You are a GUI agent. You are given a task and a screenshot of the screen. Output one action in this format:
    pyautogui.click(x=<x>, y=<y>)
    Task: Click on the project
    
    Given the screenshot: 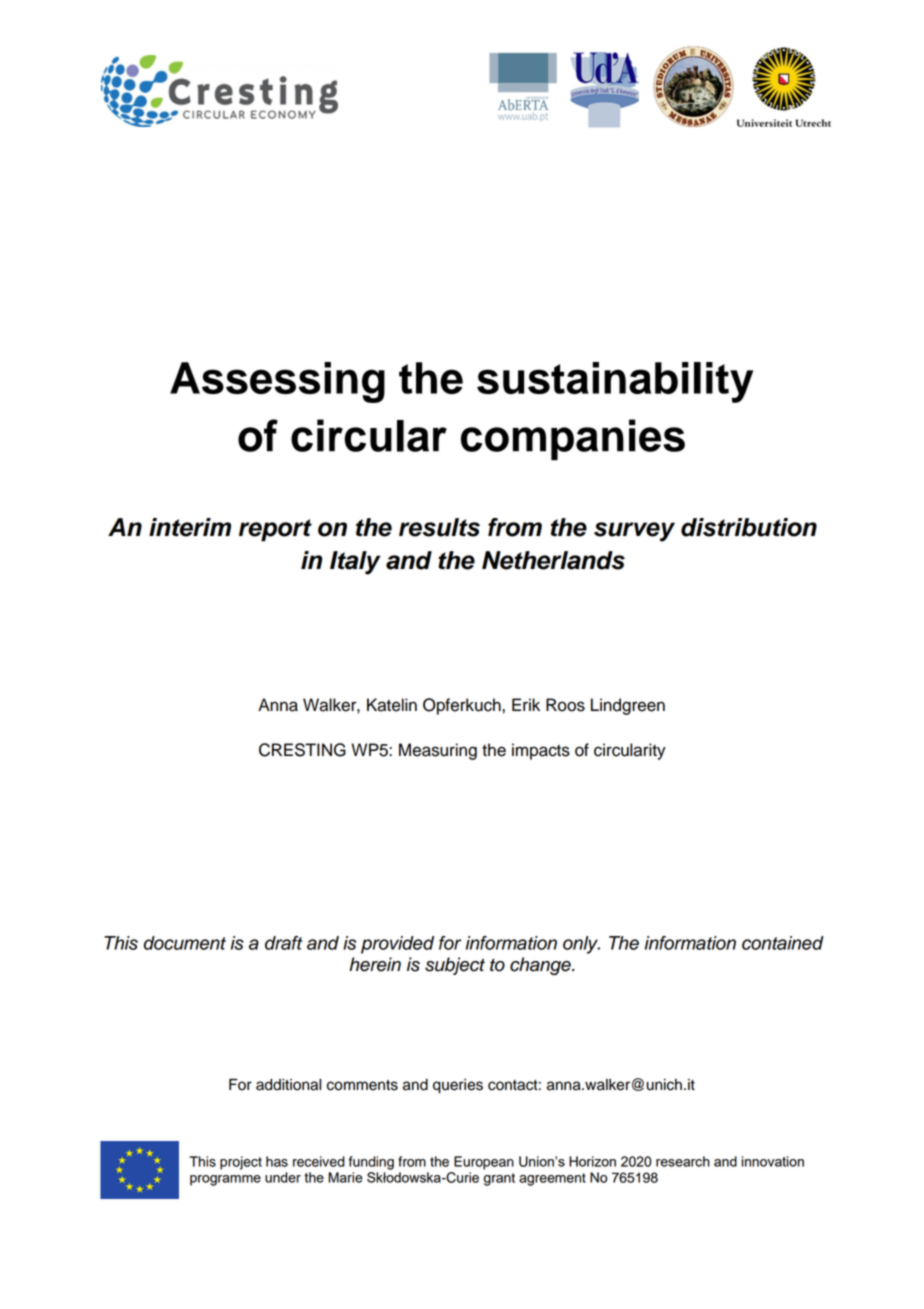 What is the action you would take?
    pyautogui.click(x=241, y=1163)
